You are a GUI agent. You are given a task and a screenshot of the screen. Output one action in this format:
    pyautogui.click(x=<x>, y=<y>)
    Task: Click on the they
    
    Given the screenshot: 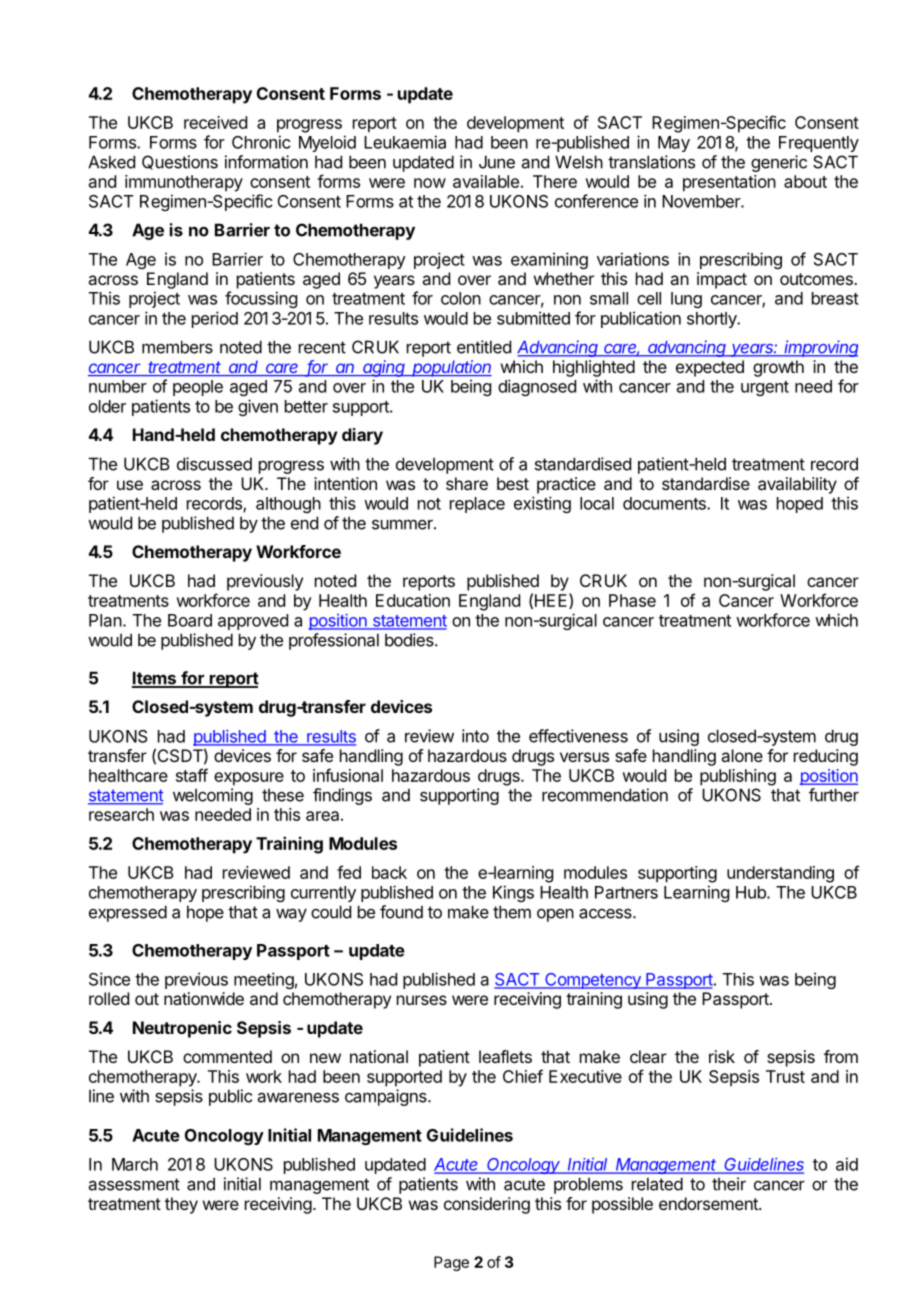 What is the action you would take?
    pyautogui.click(x=181, y=1205)
